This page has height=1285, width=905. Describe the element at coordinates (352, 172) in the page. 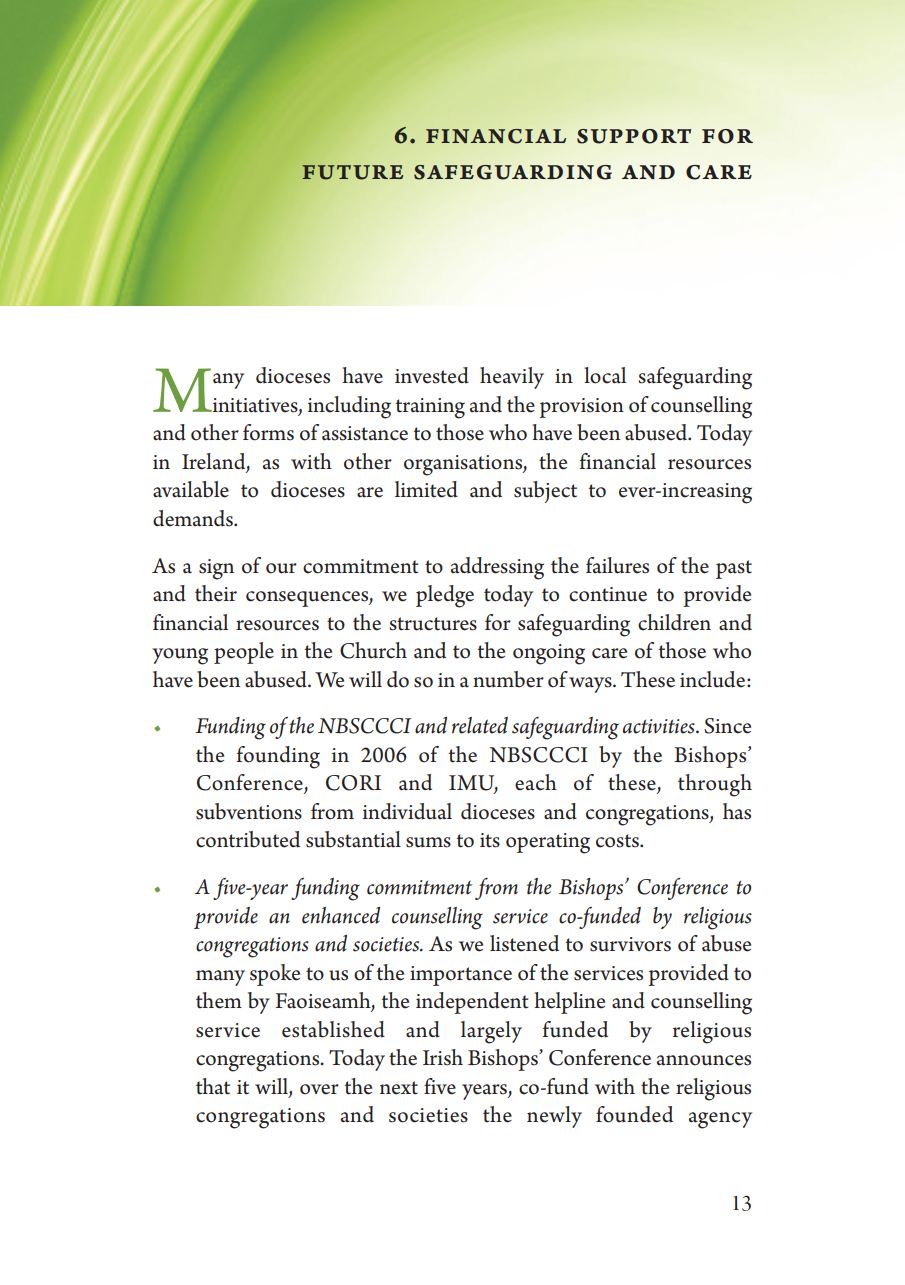

I see `FUTURE` at that location.
